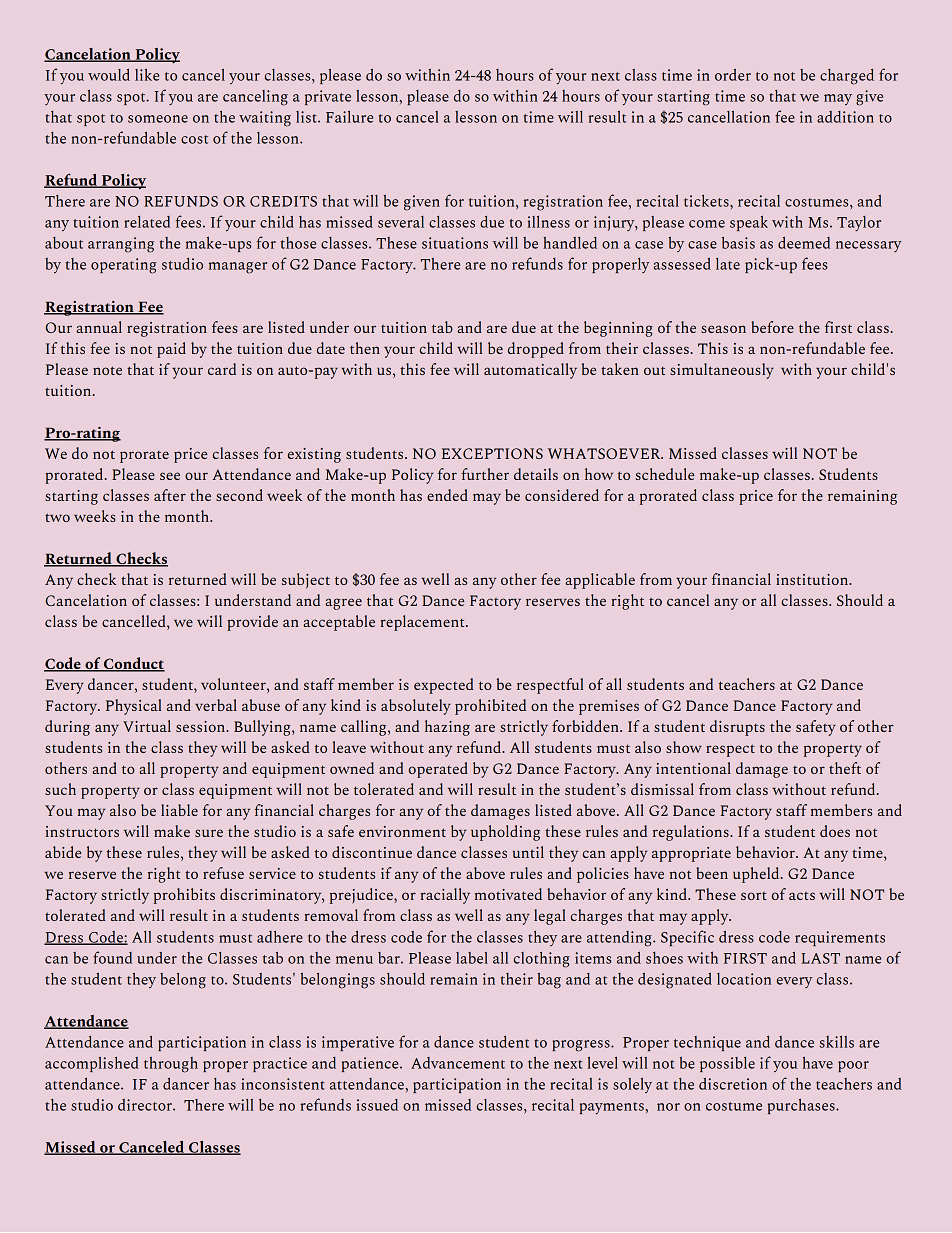 The width and height of the screenshot is (952, 1233). What do you see at coordinates (170, 495) in the screenshot?
I see `after` at bounding box center [170, 495].
